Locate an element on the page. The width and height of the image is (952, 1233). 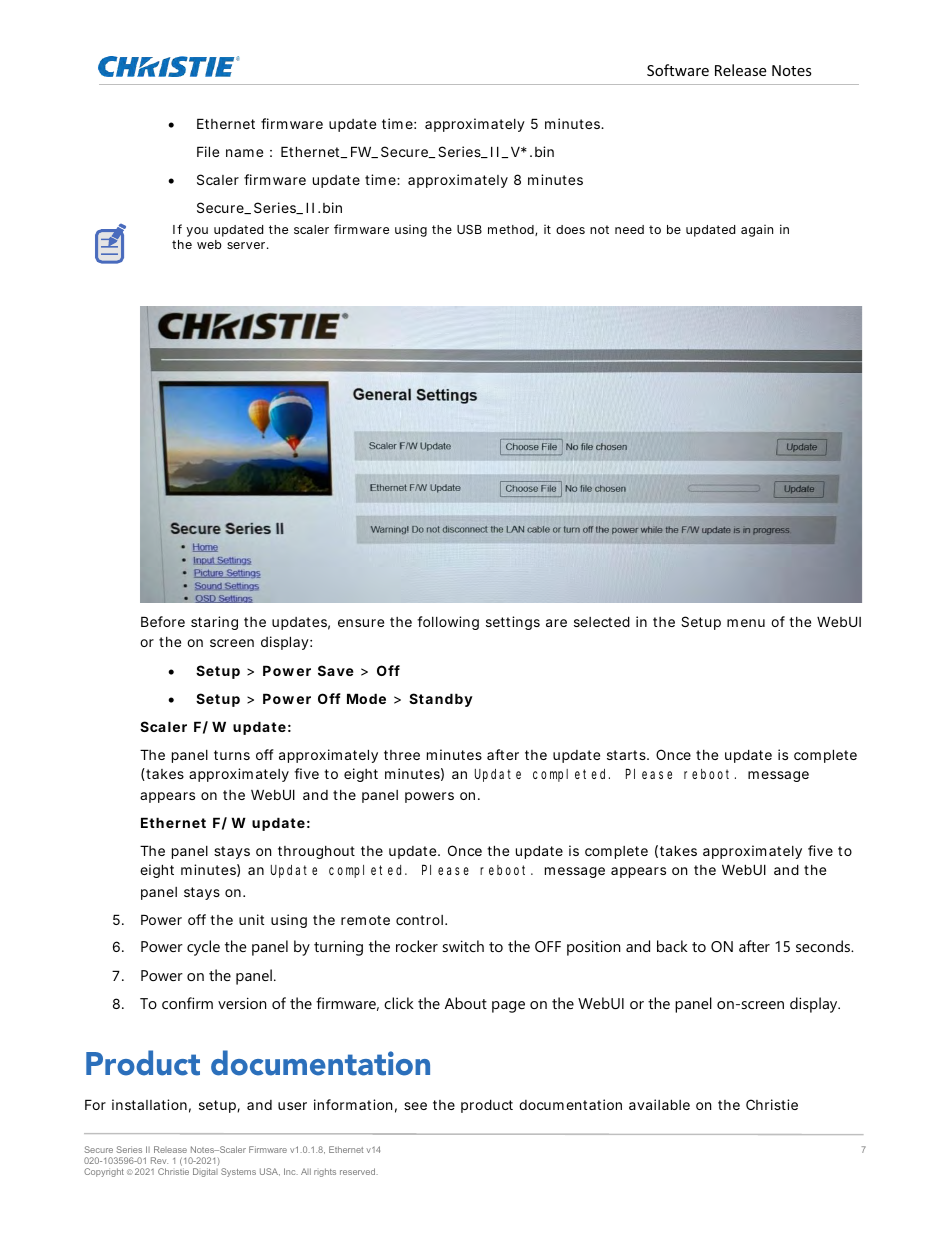
available is located at coordinates (659, 1104).
